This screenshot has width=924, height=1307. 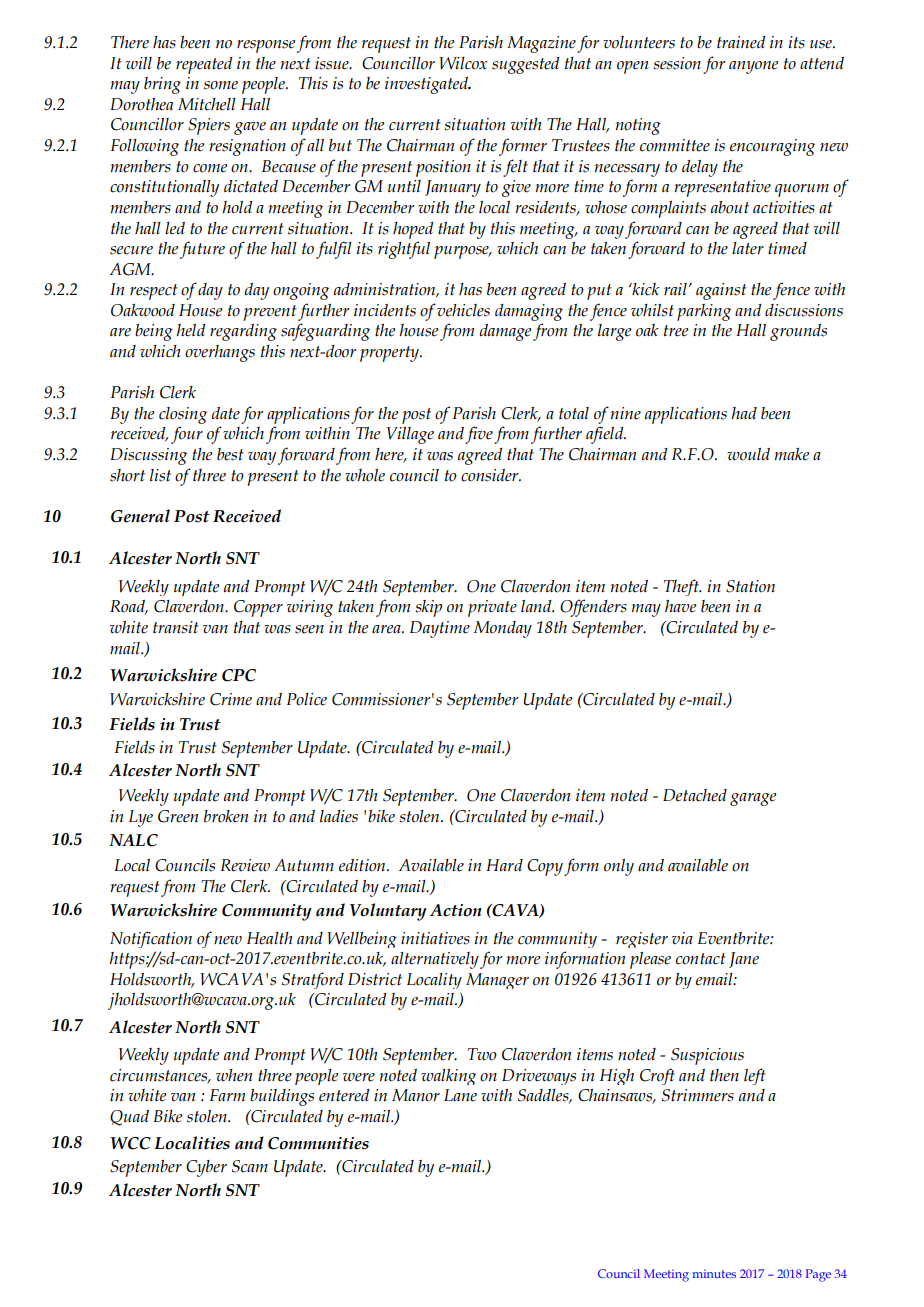 I want to click on Monday, so click(x=503, y=629).
